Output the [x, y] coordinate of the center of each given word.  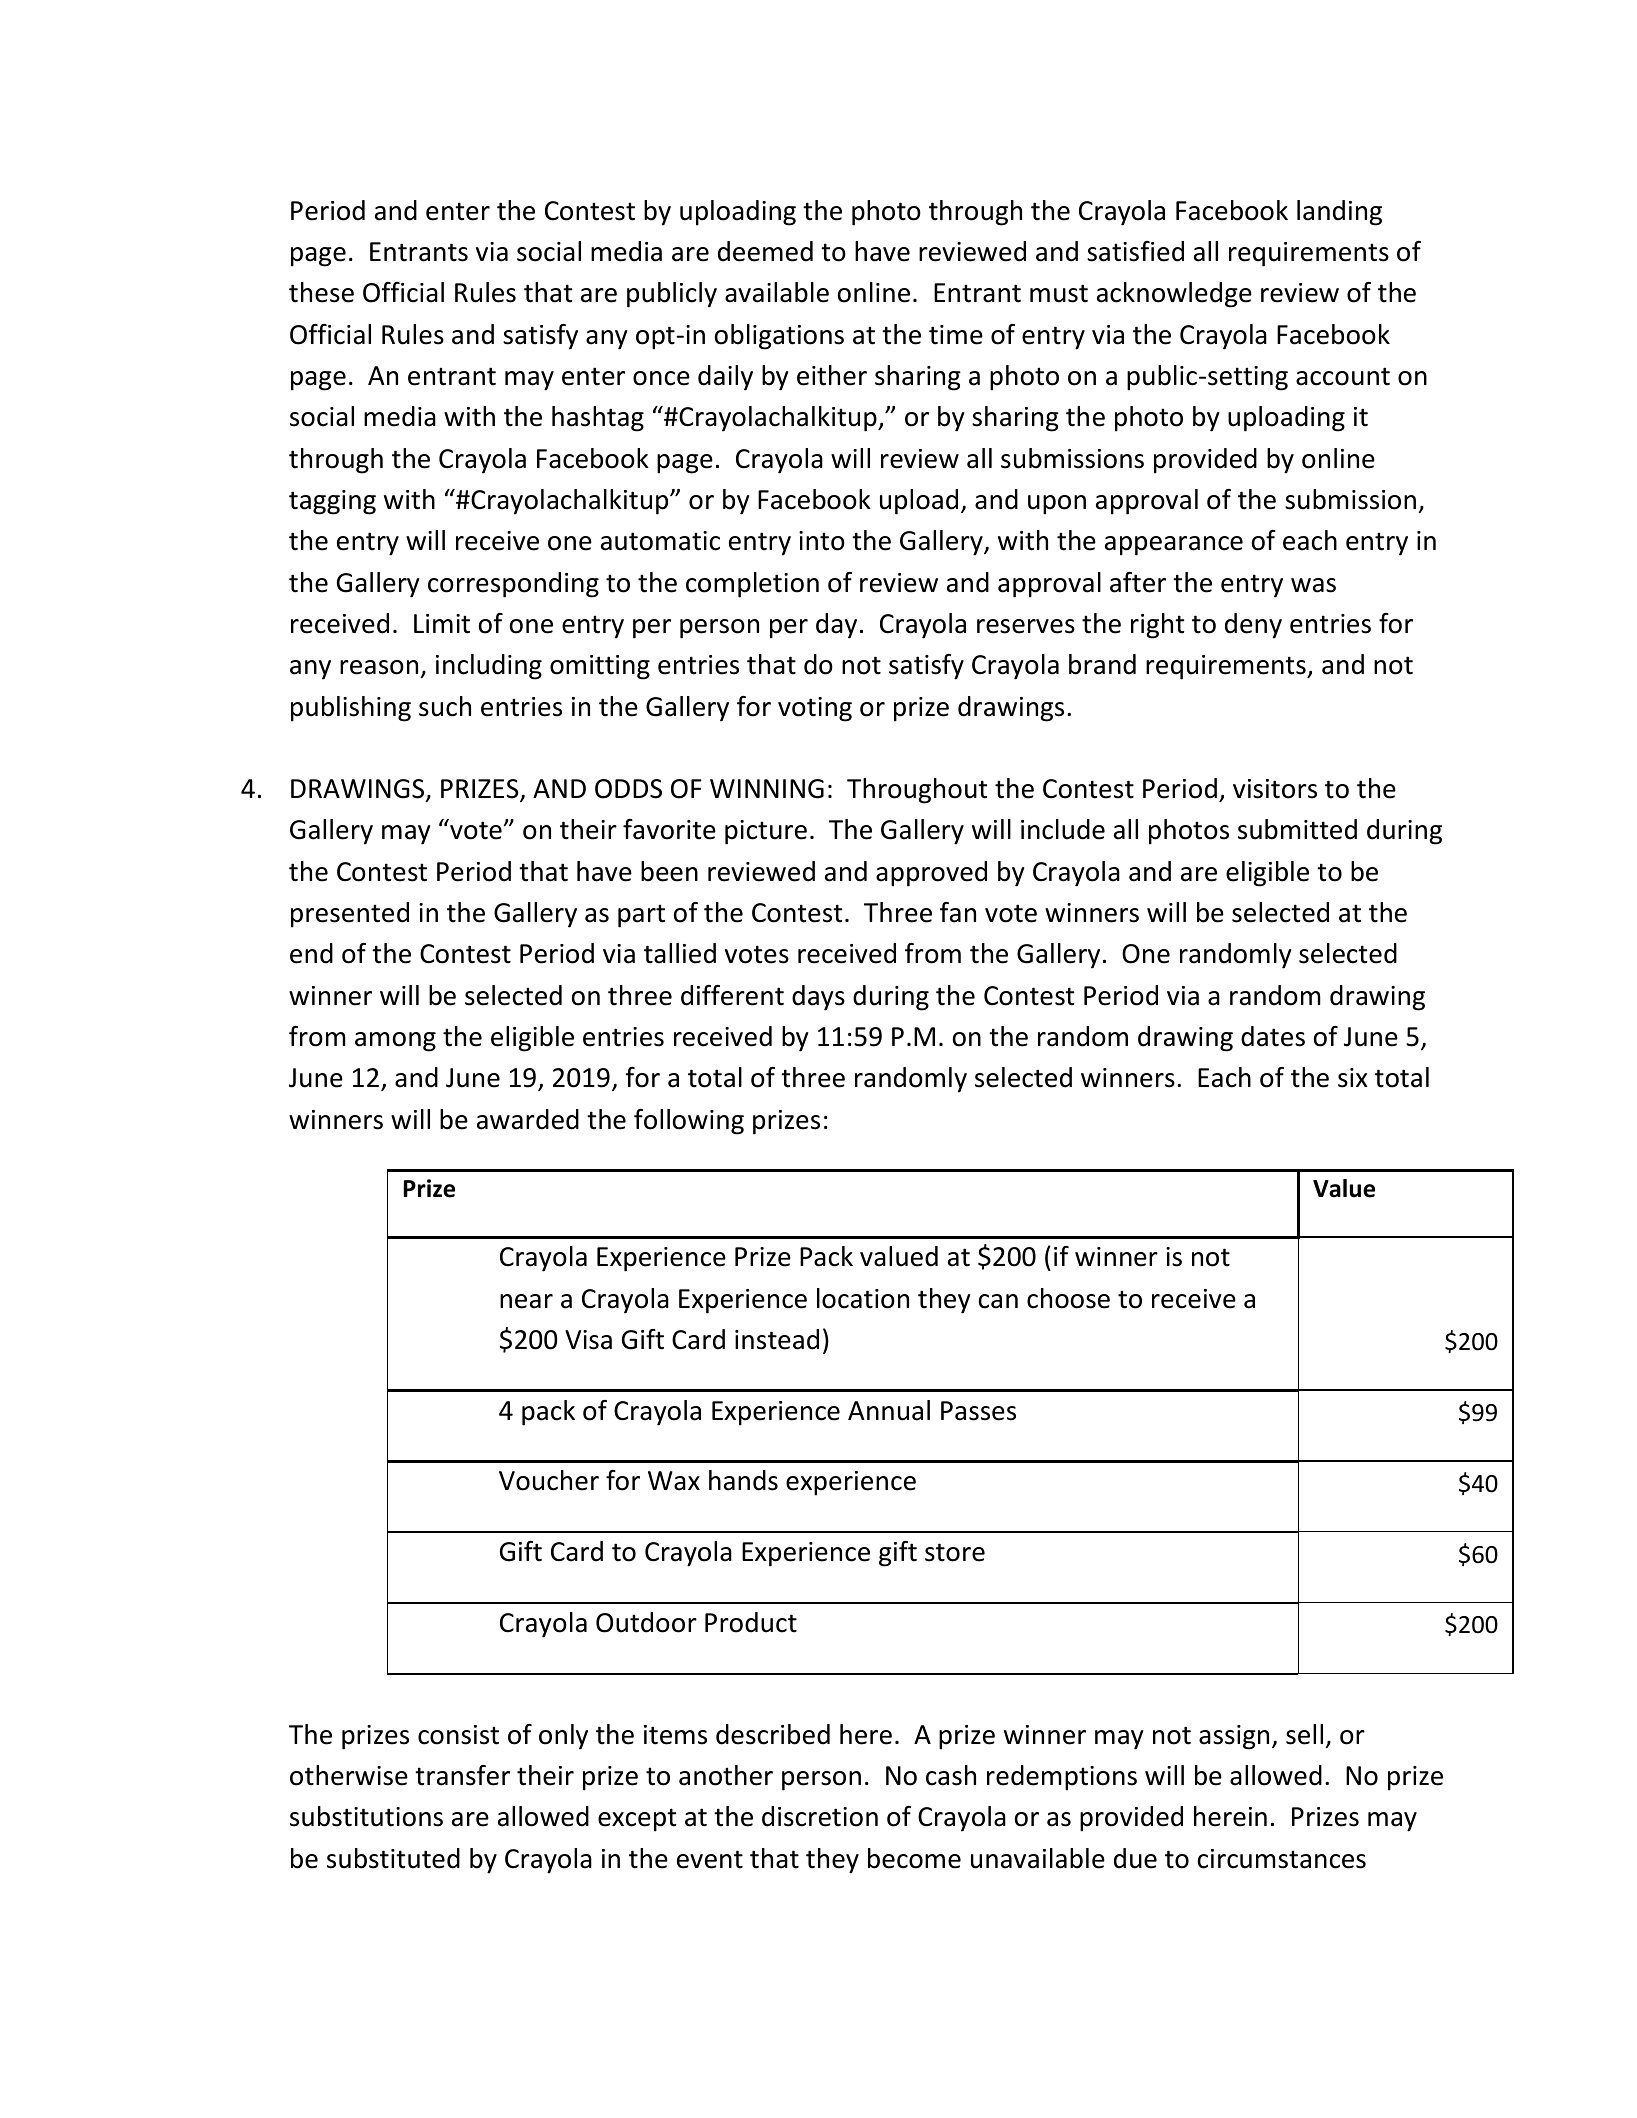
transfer [462, 1775]
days [818, 998]
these [321, 292]
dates [1273, 1036]
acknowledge [1174, 295]
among [395, 1042]
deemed [765, 251]
